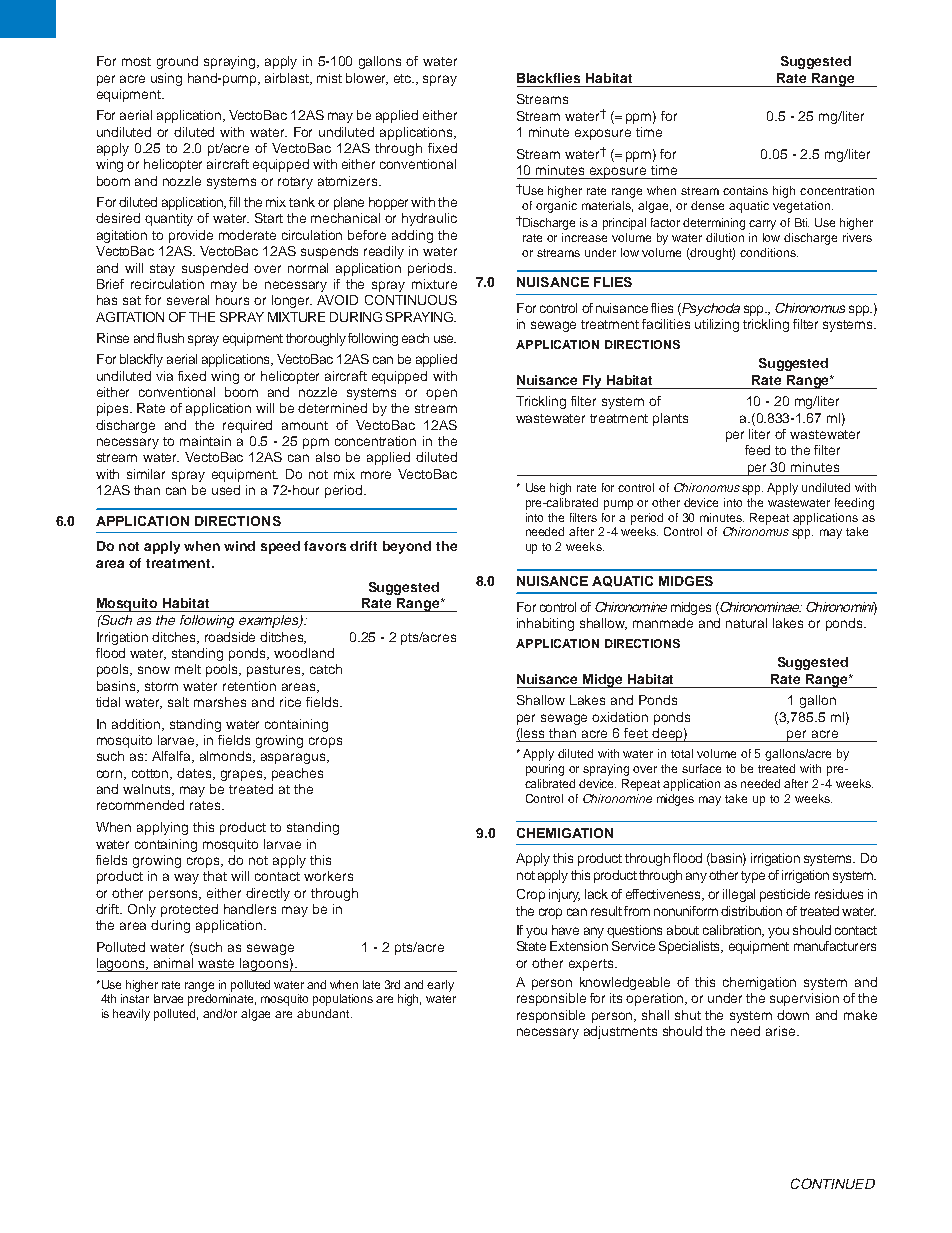 This screenshot has height=1233, width=952. I want to click on pouring, so click(545, 770).
